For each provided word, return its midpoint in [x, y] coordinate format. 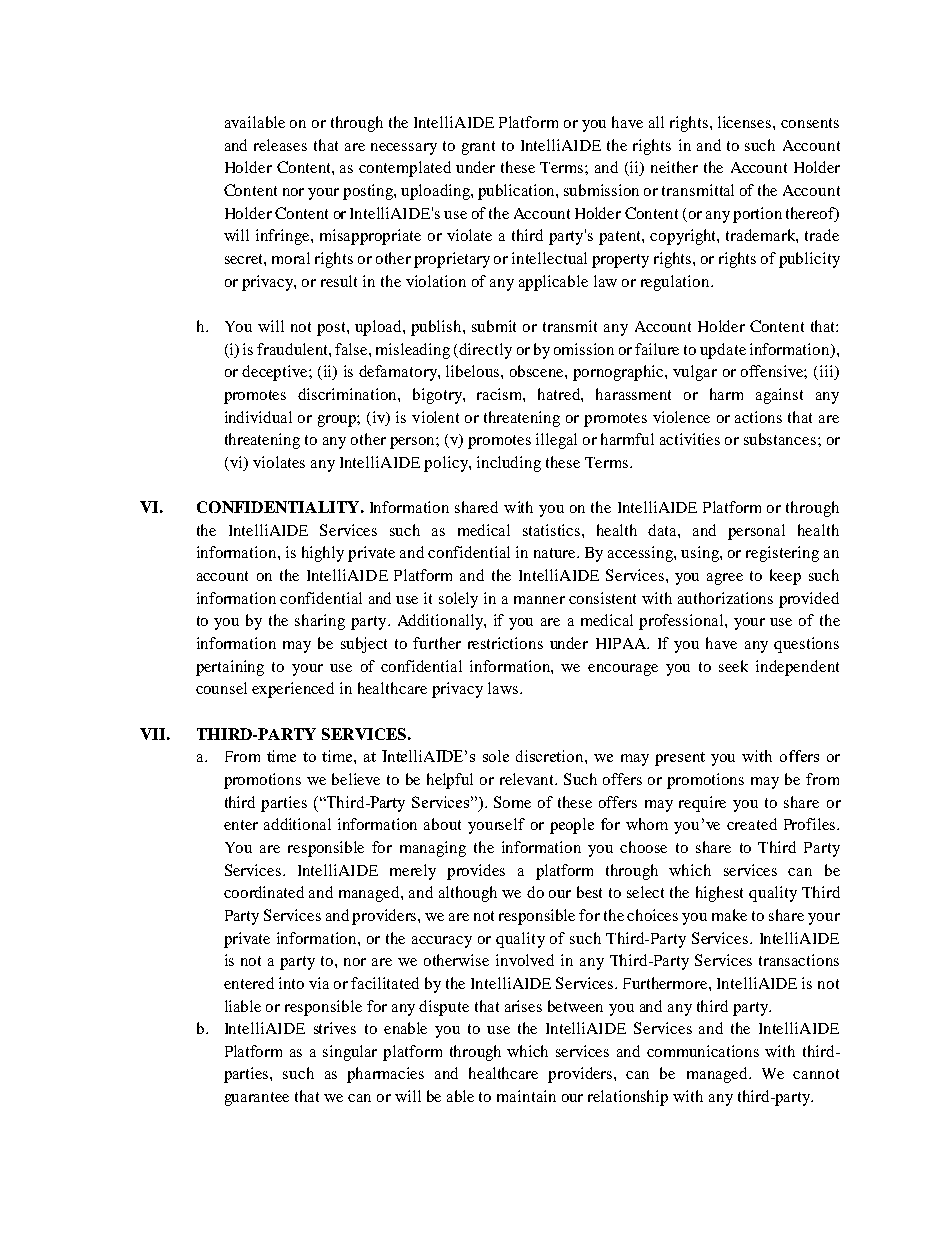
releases [280, 145]
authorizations [725, 598]
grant [478, 148]
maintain [526, 1096]
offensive [774, 372]
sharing [320, 622]
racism [501, 395]
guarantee [257, 1099]
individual [258, 417]
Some [512, 802]
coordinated [264, 892]
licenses [746, 122]
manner [539, 600]
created [752, 824]
